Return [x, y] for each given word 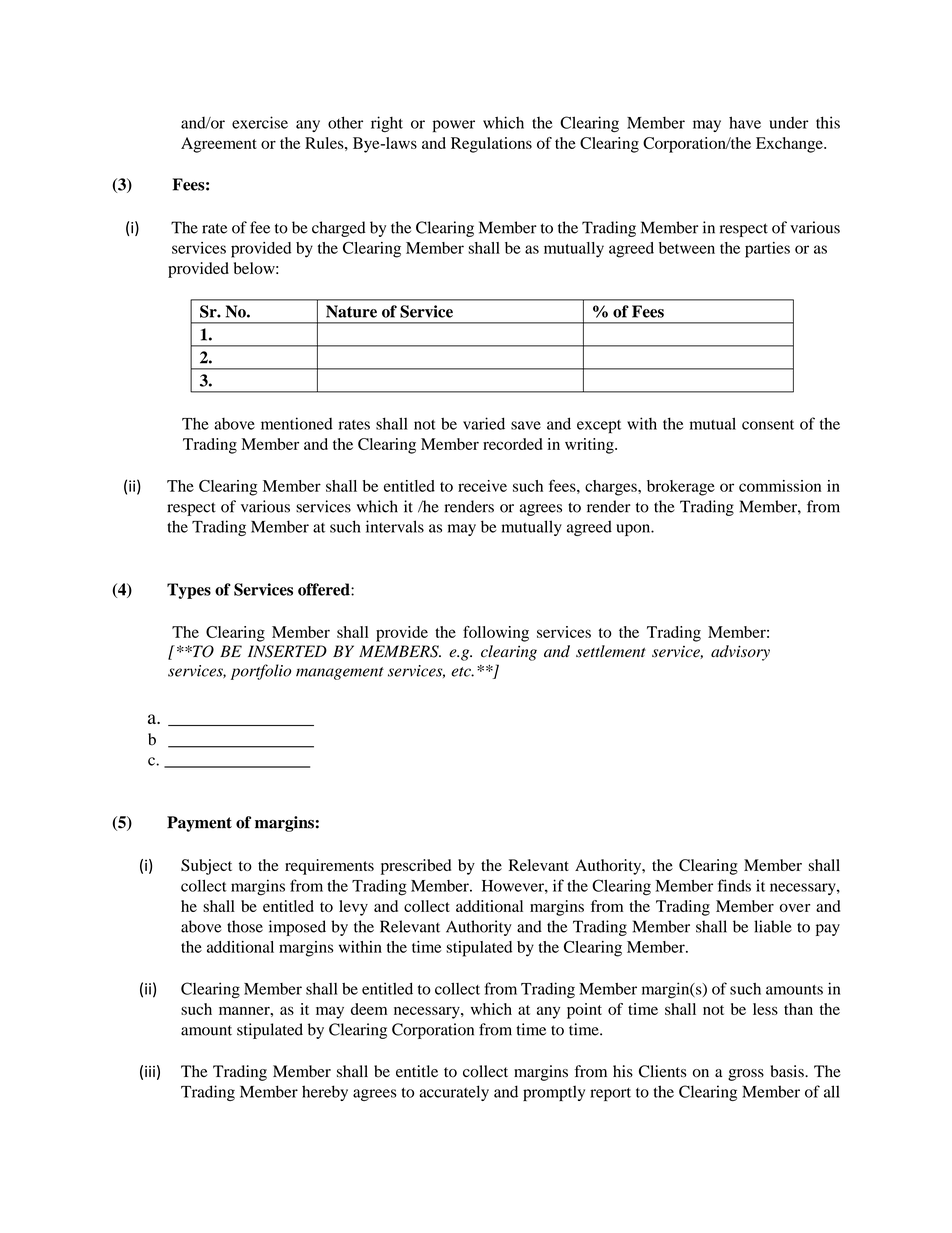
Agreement [219, 145]
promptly [554, 1093]
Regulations [491, 145]
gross [746, 1075]
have [745, 122]
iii [150, 1071]
